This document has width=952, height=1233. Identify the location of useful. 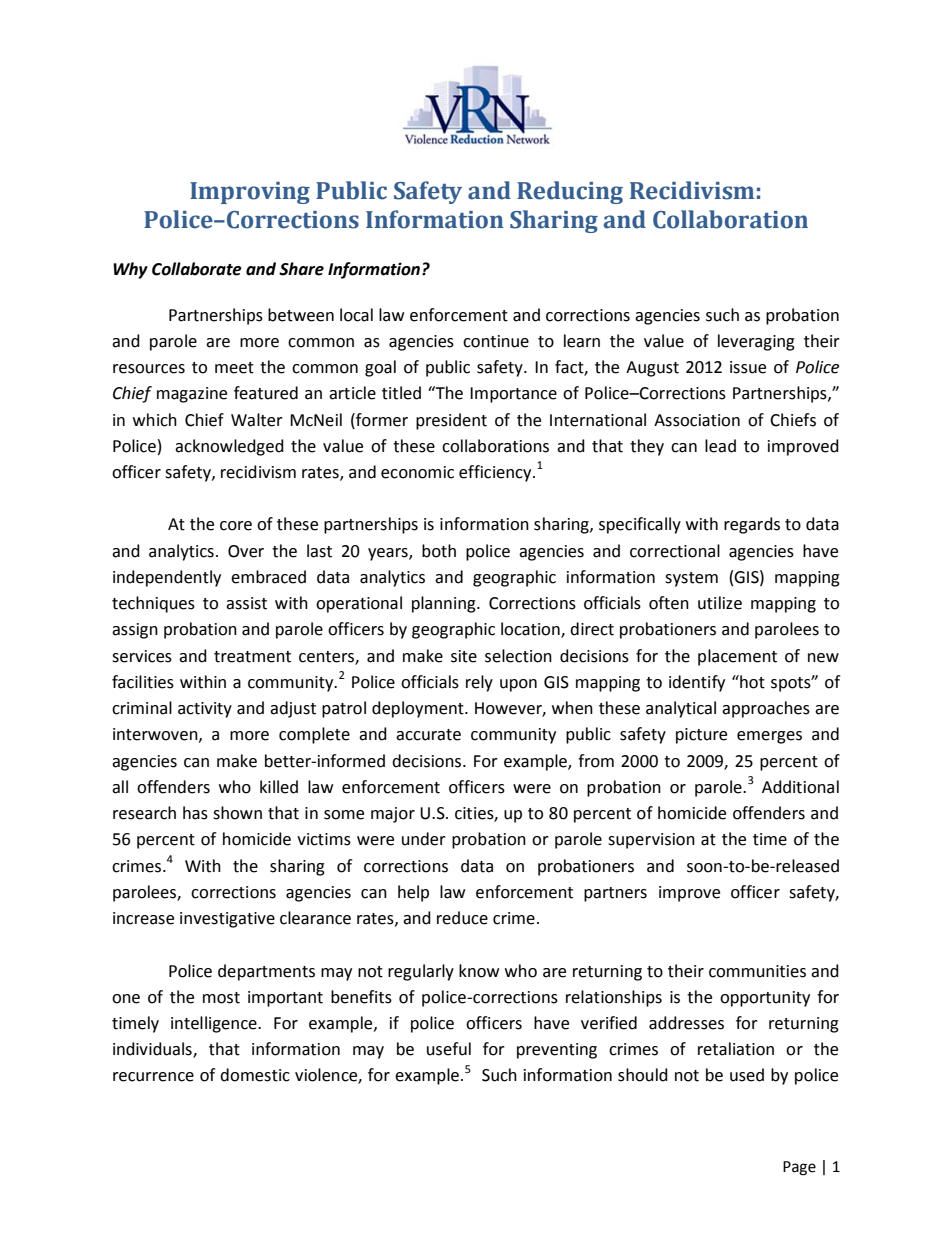
(449, 1049).
